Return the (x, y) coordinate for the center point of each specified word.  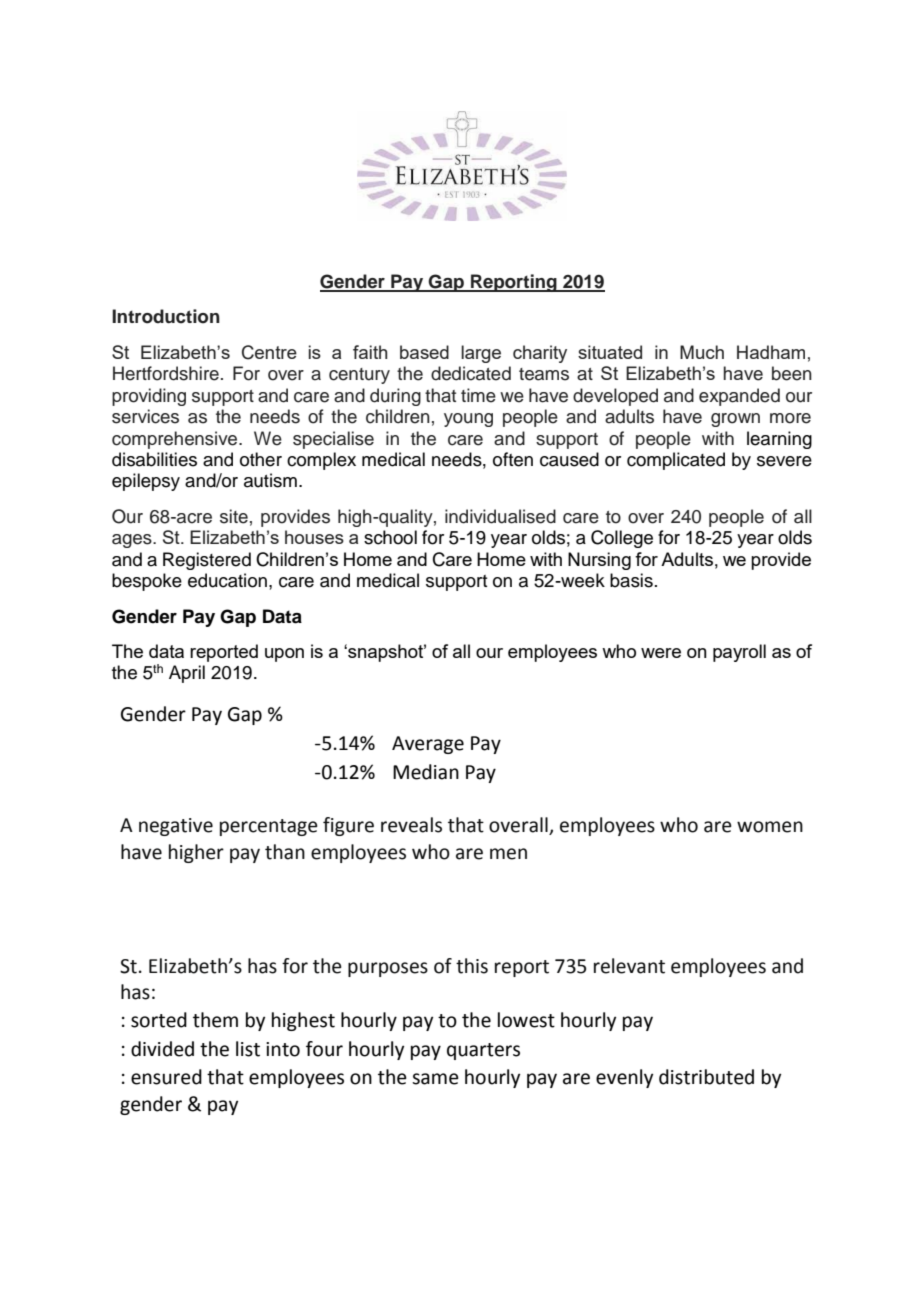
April (187, 674)
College (622, 539)
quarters (483, 1051)
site (234, 516)
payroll (739, 653)
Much (702, 352)
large (481, 354)
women (770, 827)
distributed (706, 1077)
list (248, 1049)
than (285, 852)
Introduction (166, 316)
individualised (500, 516)
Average (428, 745)
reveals (411, 825)
